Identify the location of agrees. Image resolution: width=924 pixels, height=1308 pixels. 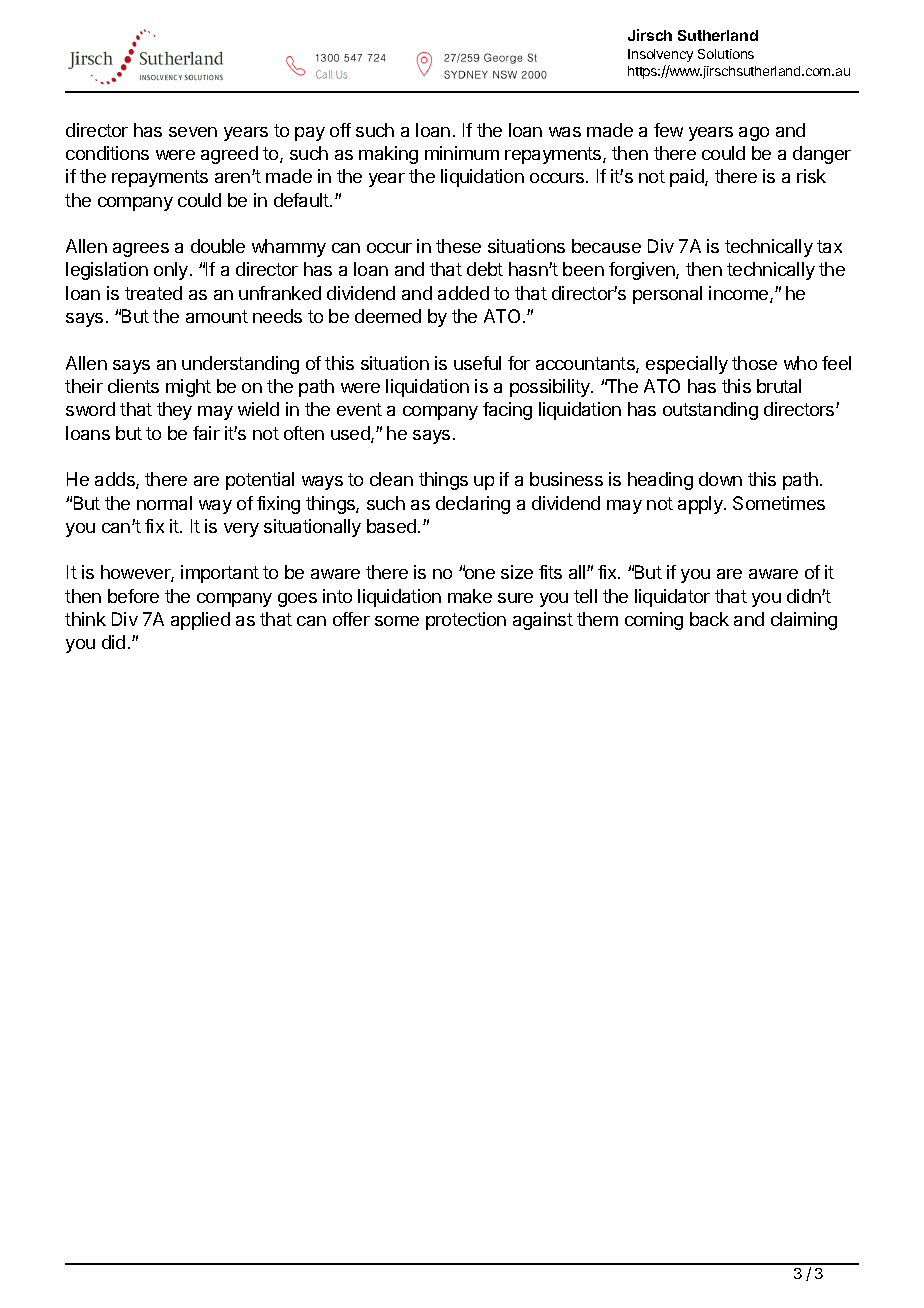
(141, 250).
